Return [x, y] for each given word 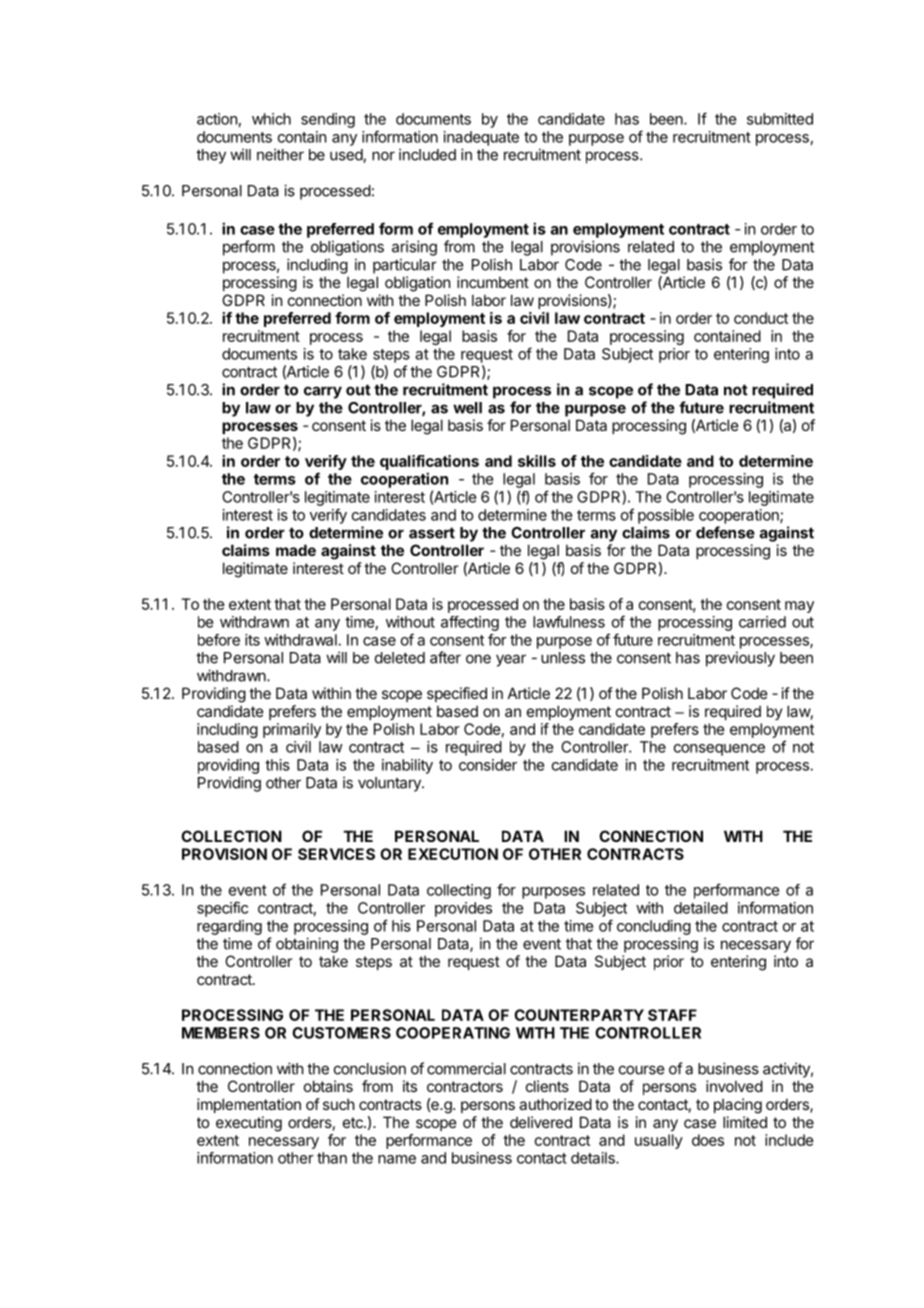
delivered [541, 1122]
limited [745, 1122]
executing [249, 1124]
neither [280, 154]
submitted [780, 119]
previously [740, 659]
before [219, 640]
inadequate [481, 138]
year [511, 660]
